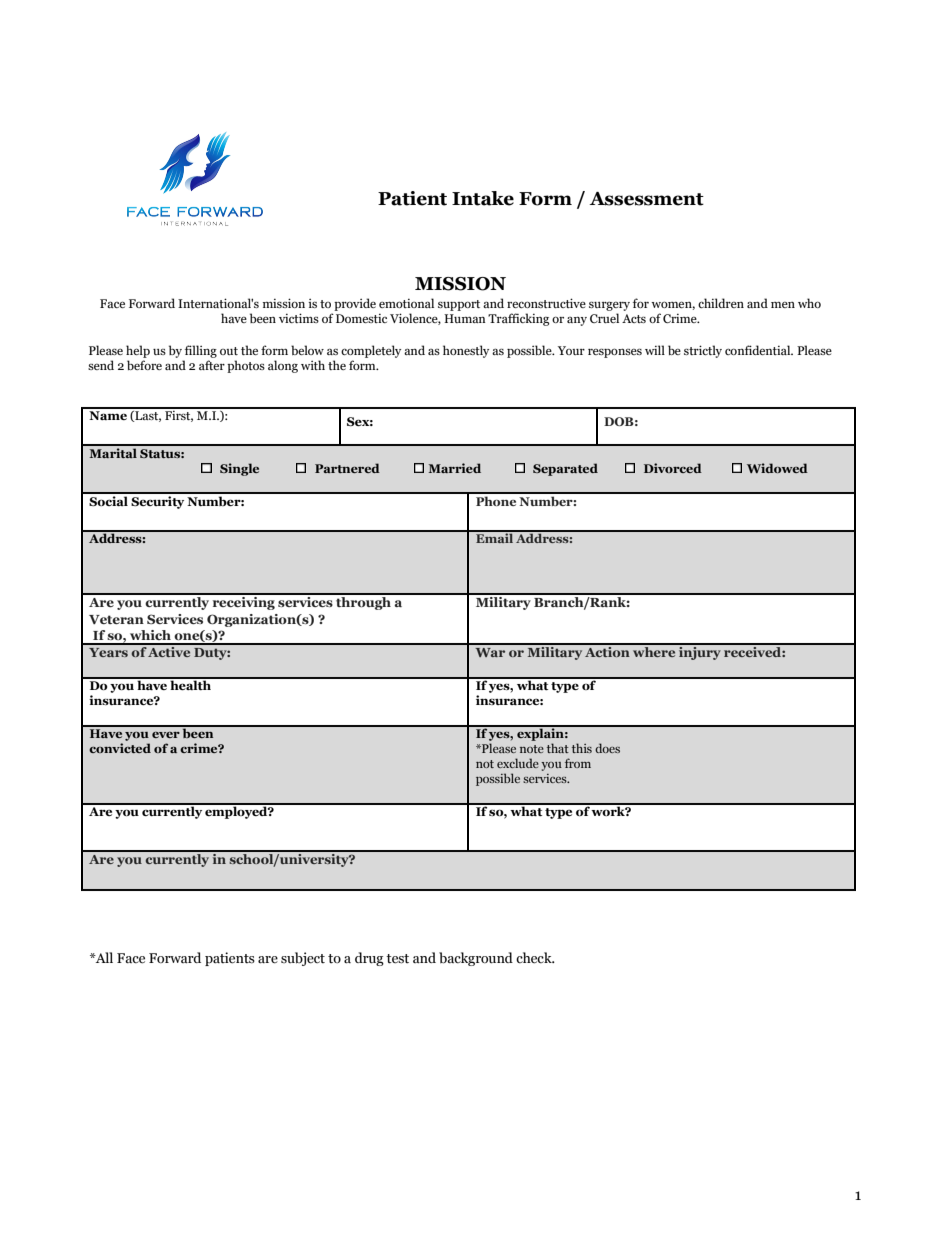 The height and width of the page is (1233, 952). I want to click on victims, so click(299, 318).
